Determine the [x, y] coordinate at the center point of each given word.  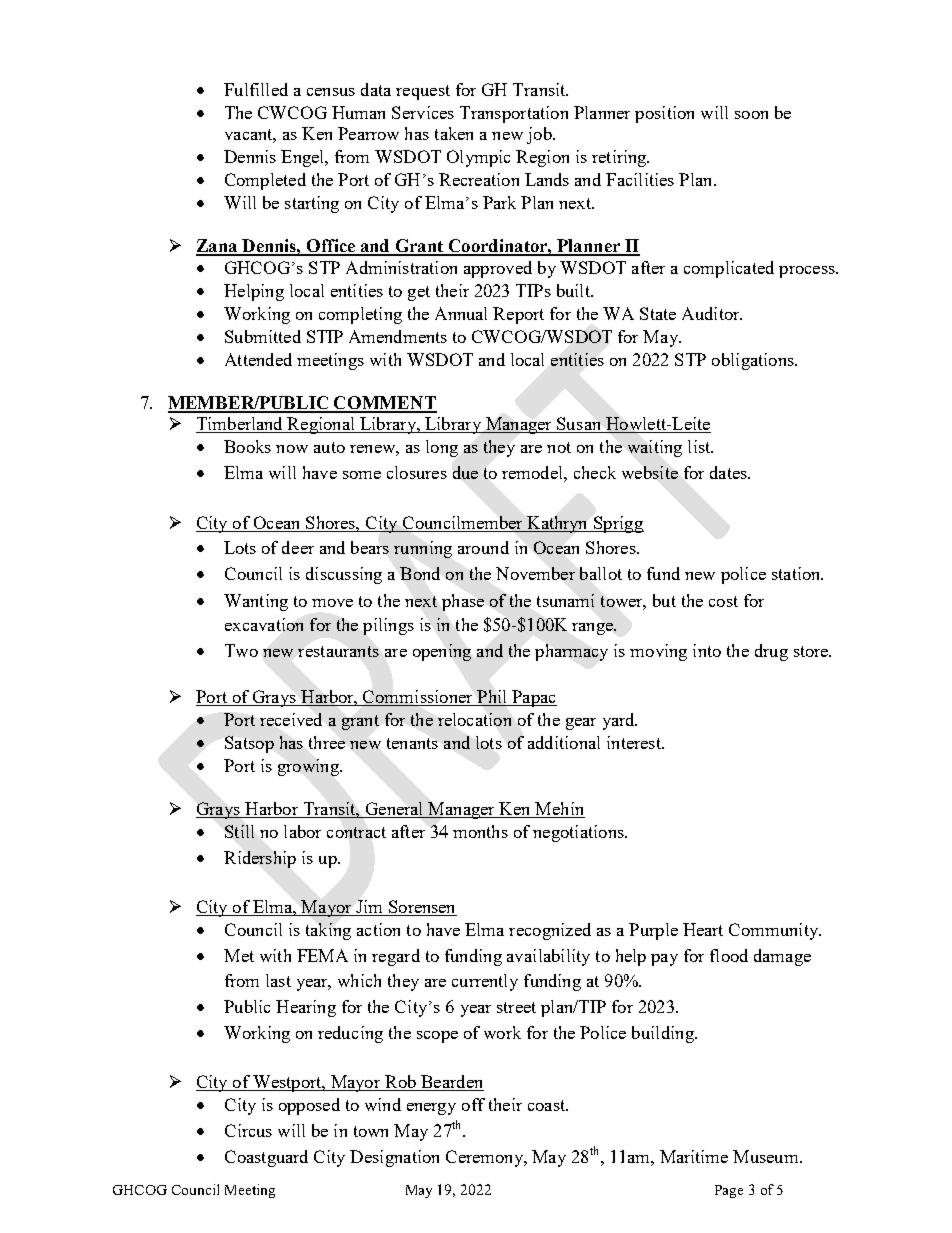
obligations [754, 361]
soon [751, 115]
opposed [309, 1106]
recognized [550, 931]
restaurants [338, 651]
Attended [258, 359]
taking [328, 931]
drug [771, 652]
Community [775, 931]
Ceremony [486, 1158]
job [540, 135]
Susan [579, 425]
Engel [304, 158]
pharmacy [571, 652]
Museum [767, 1156]
